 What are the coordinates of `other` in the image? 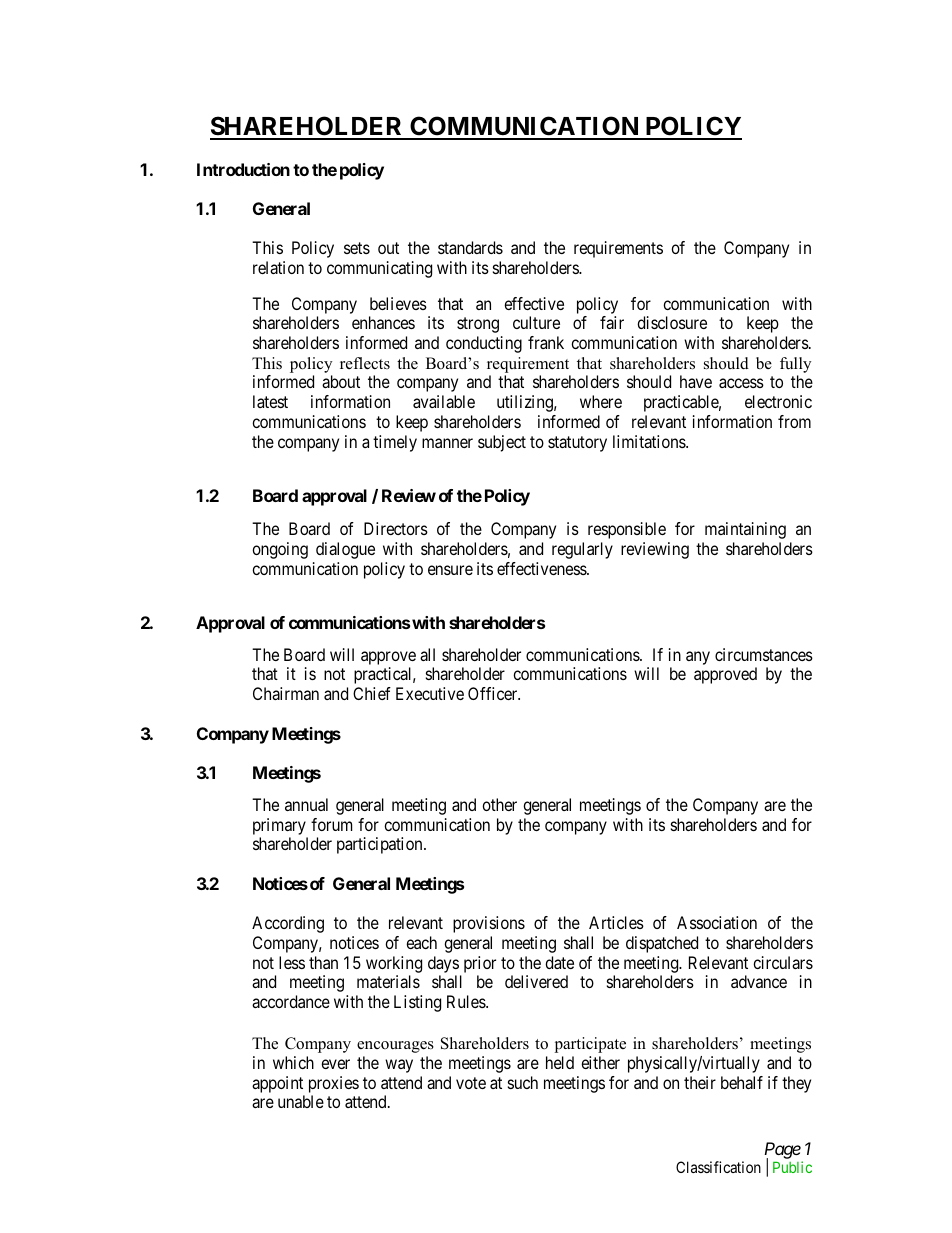 It's located at (499, 804).
